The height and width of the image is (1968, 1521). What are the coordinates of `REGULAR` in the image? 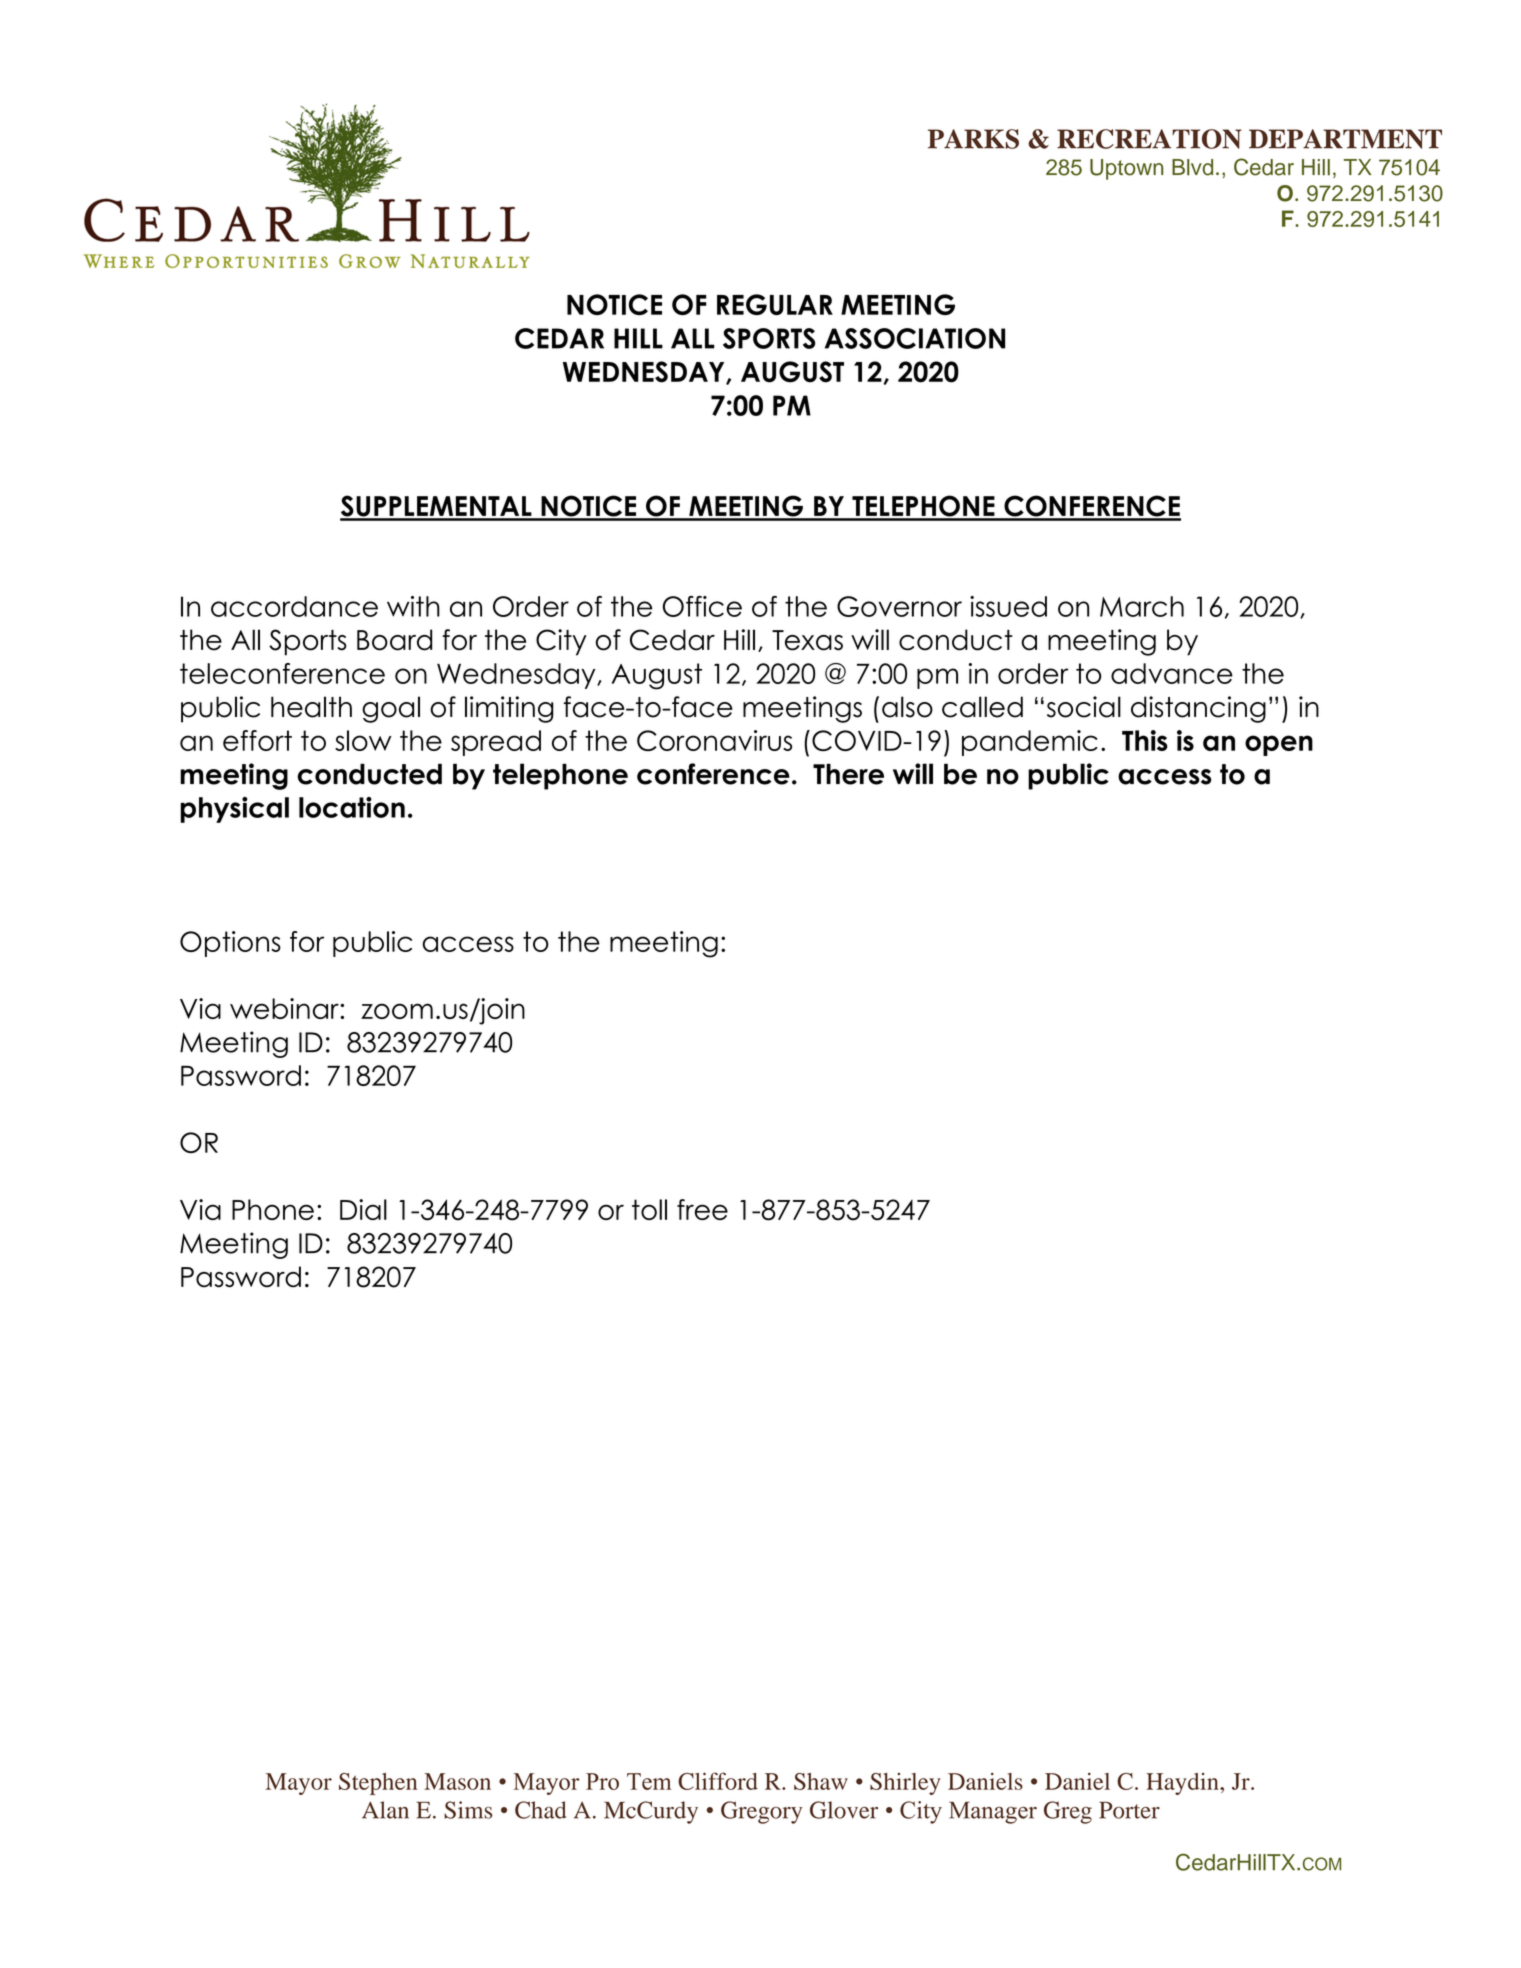 It's located at (775, 304).
